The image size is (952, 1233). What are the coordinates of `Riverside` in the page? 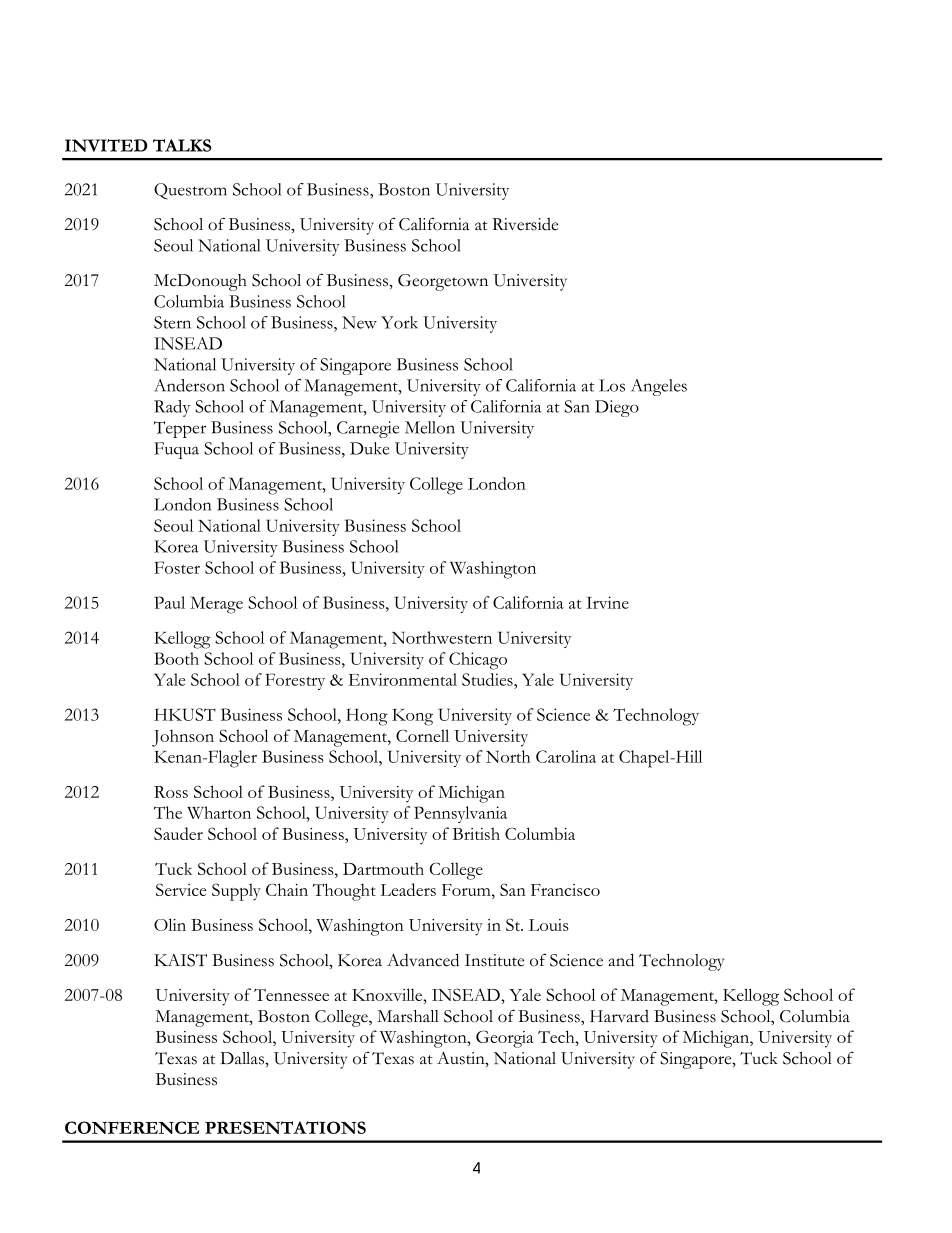 It's located at (525, 224).
